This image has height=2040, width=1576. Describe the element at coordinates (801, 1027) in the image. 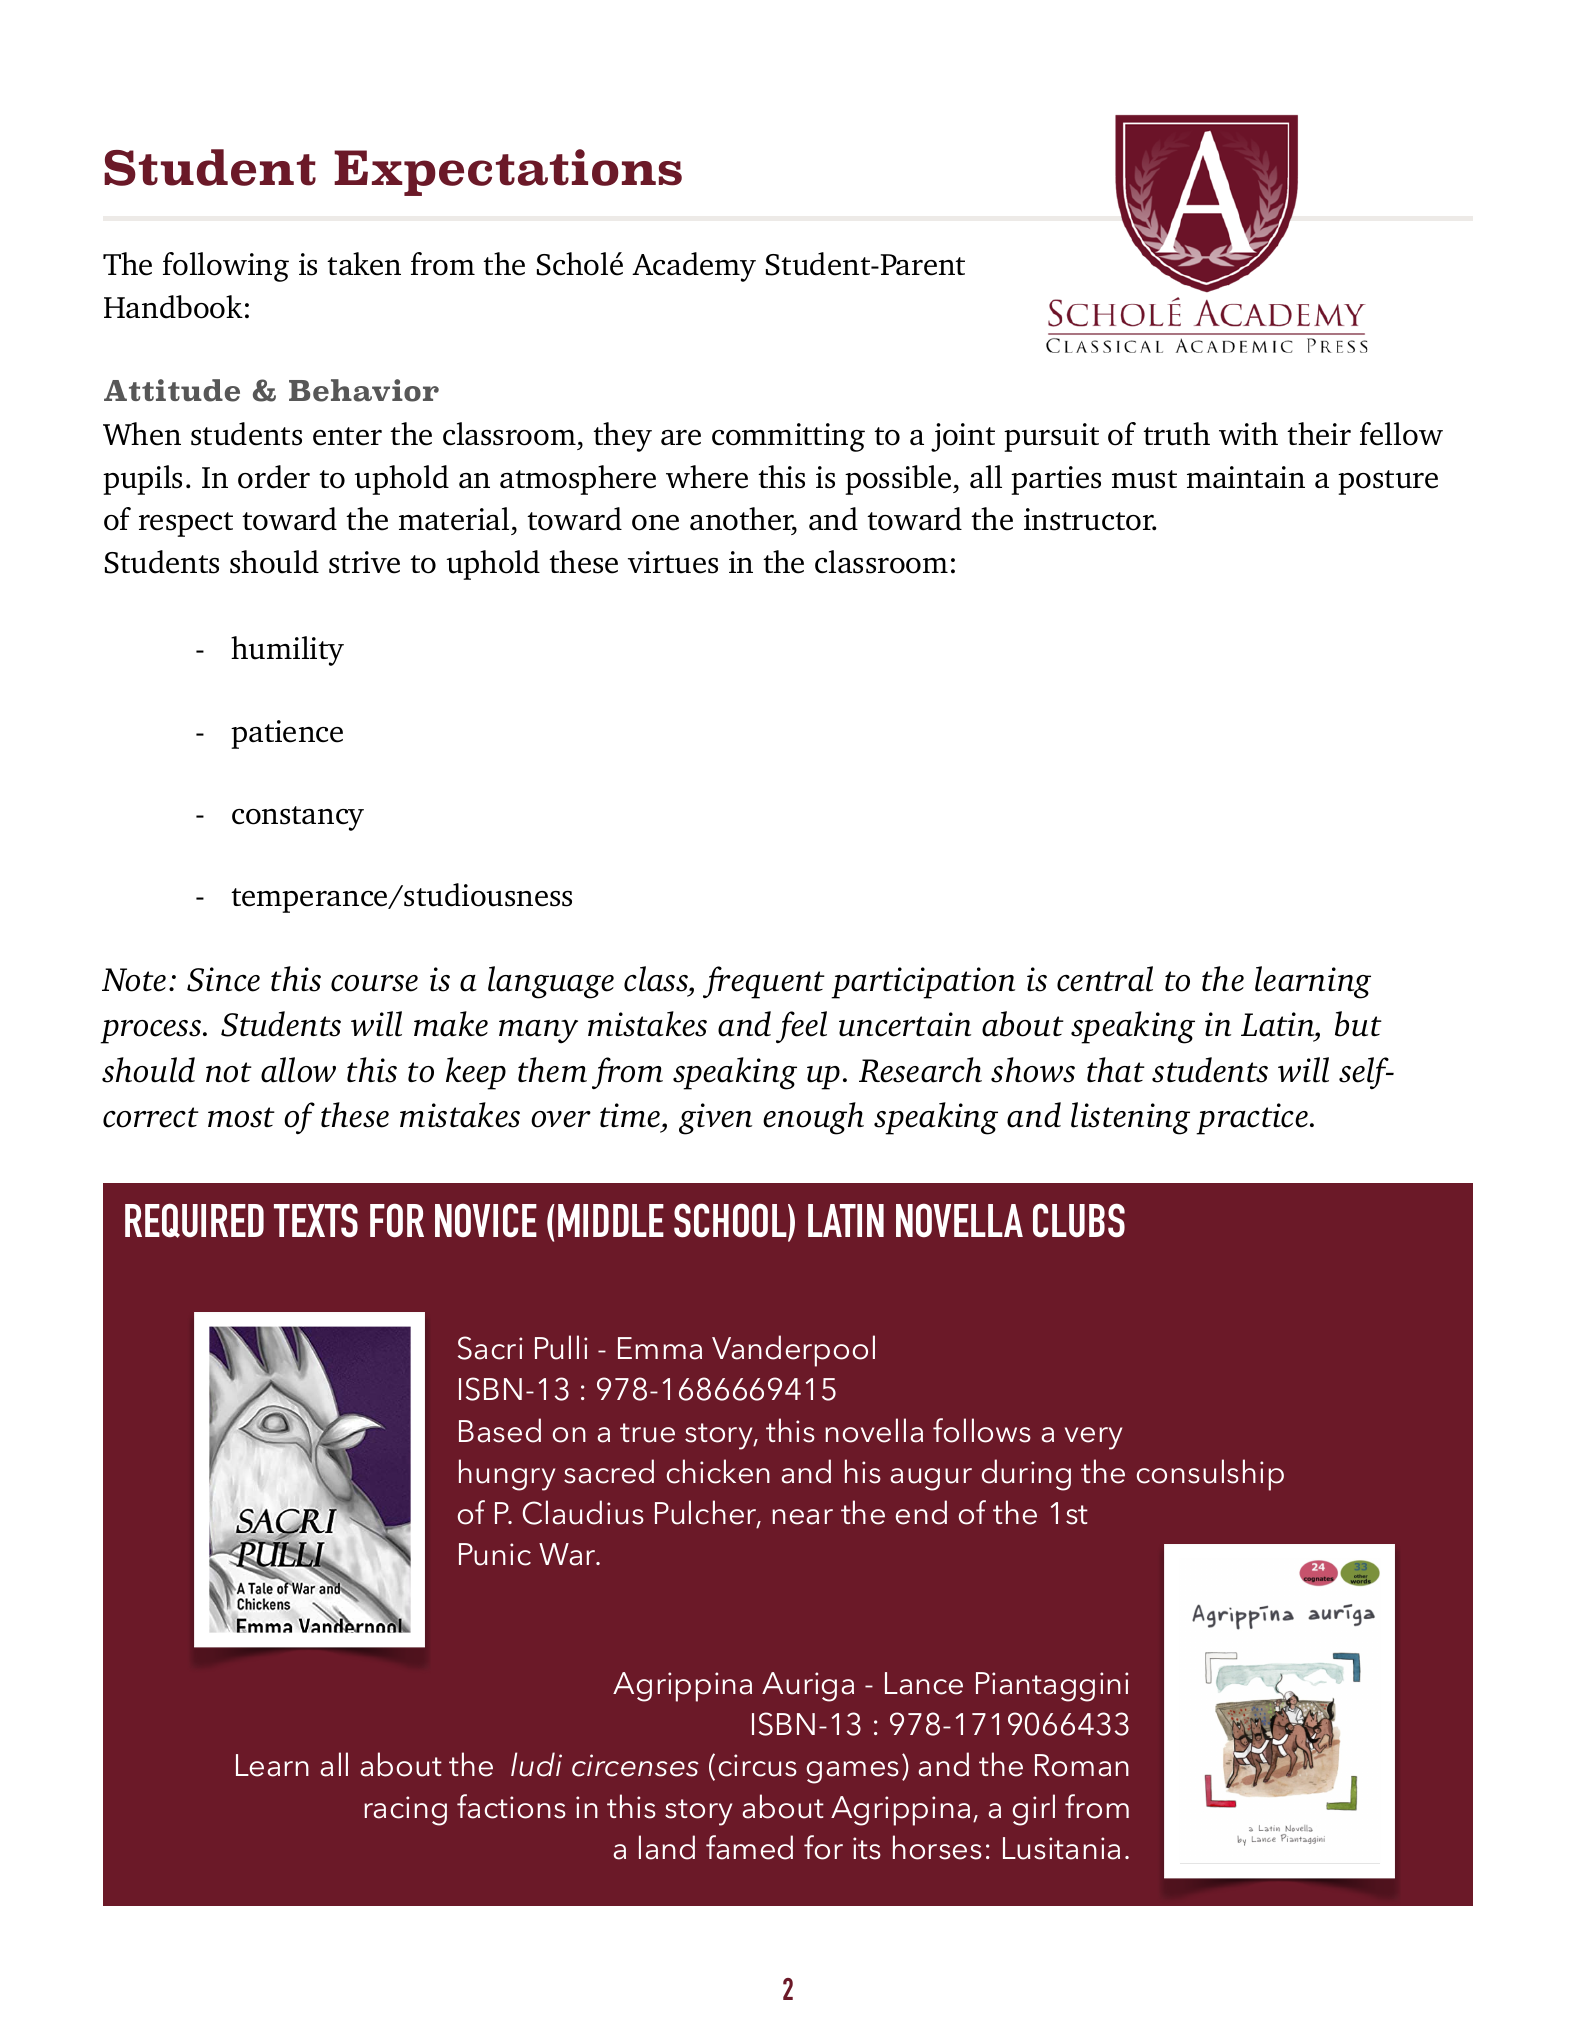

I see `feel` at that location.
